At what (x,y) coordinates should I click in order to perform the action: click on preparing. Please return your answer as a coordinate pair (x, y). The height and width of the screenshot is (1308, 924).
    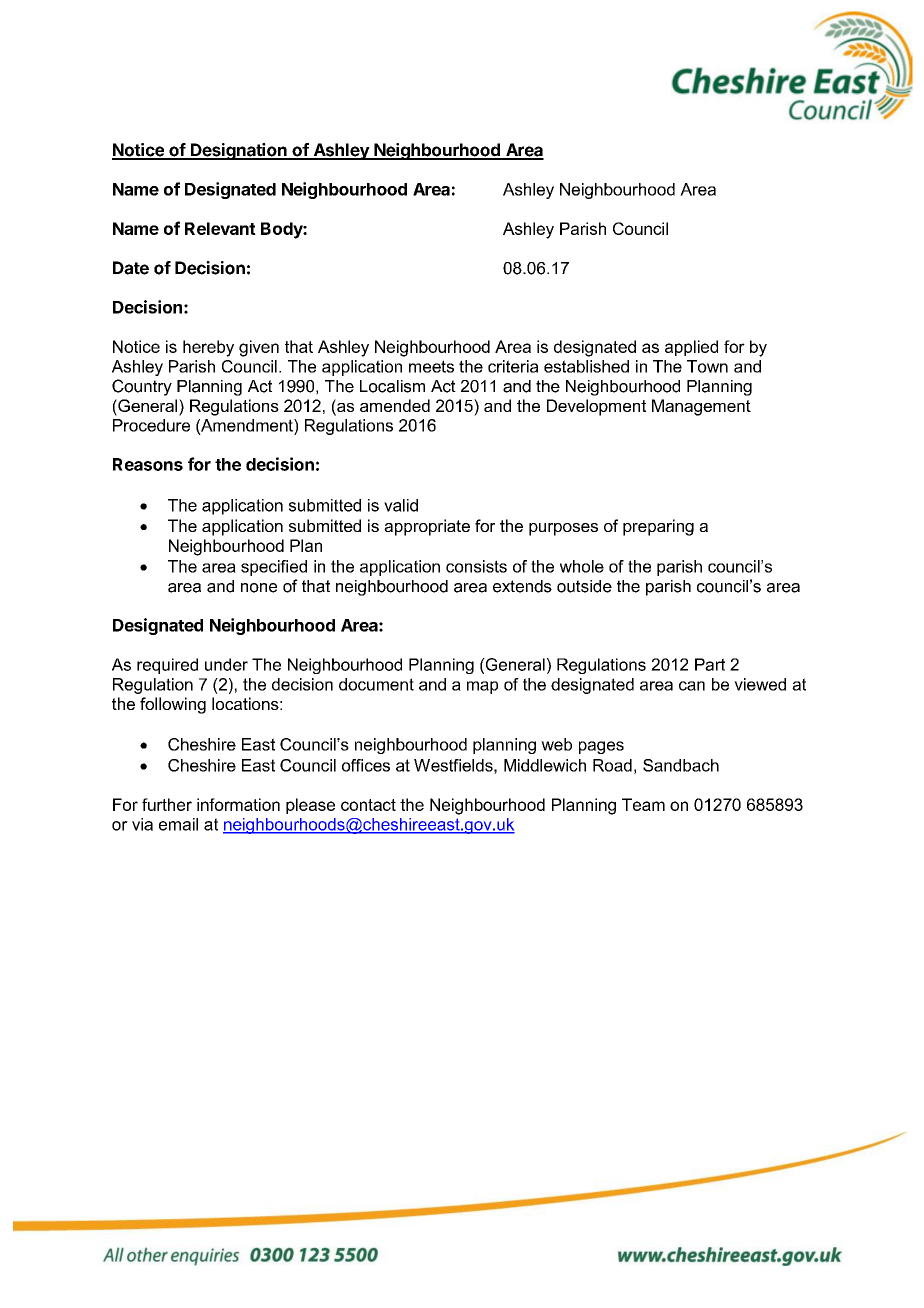
    Looking at the image, I should click on (658, 527).
